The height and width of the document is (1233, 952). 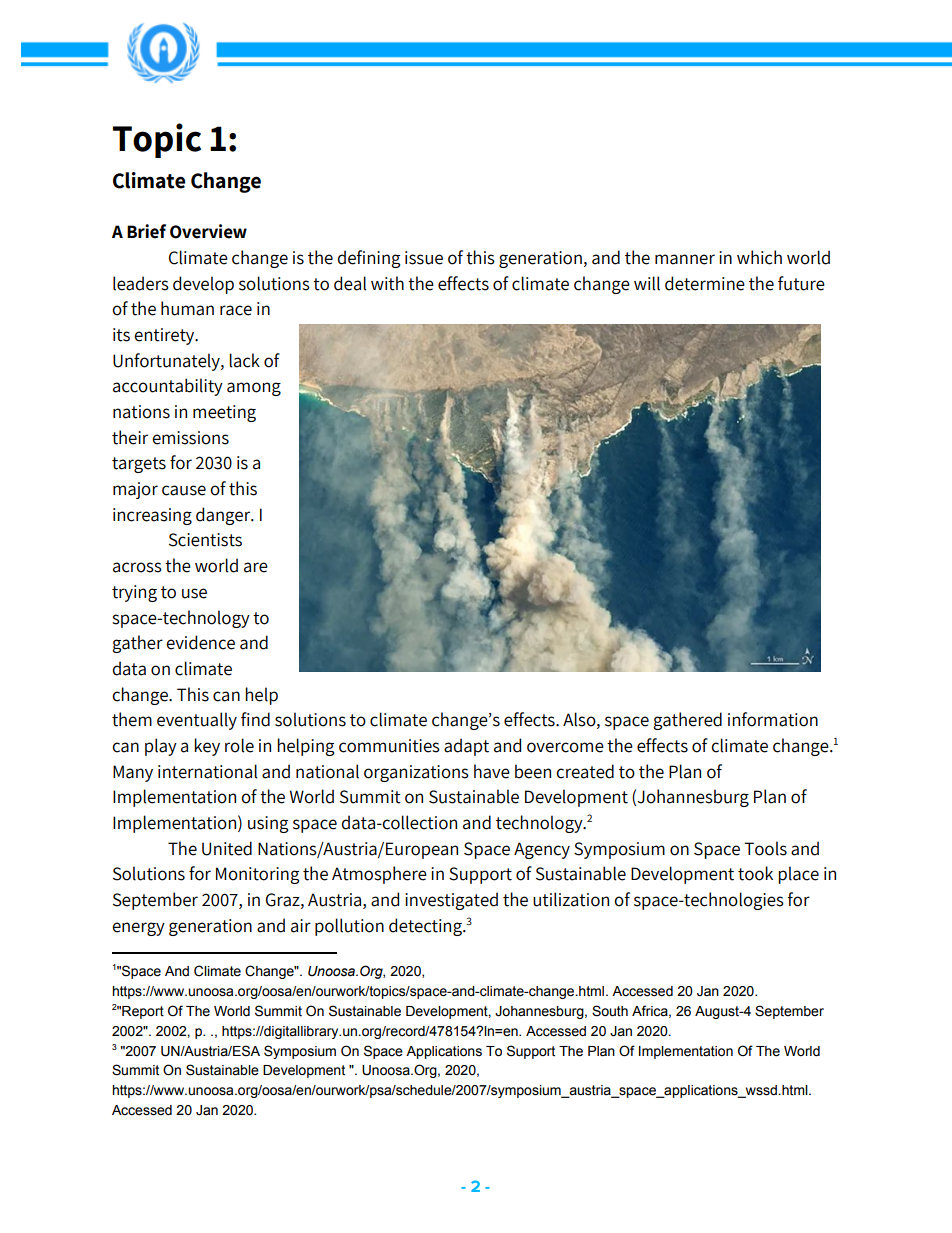 I want to click on have, so click(x=492, y=771).
